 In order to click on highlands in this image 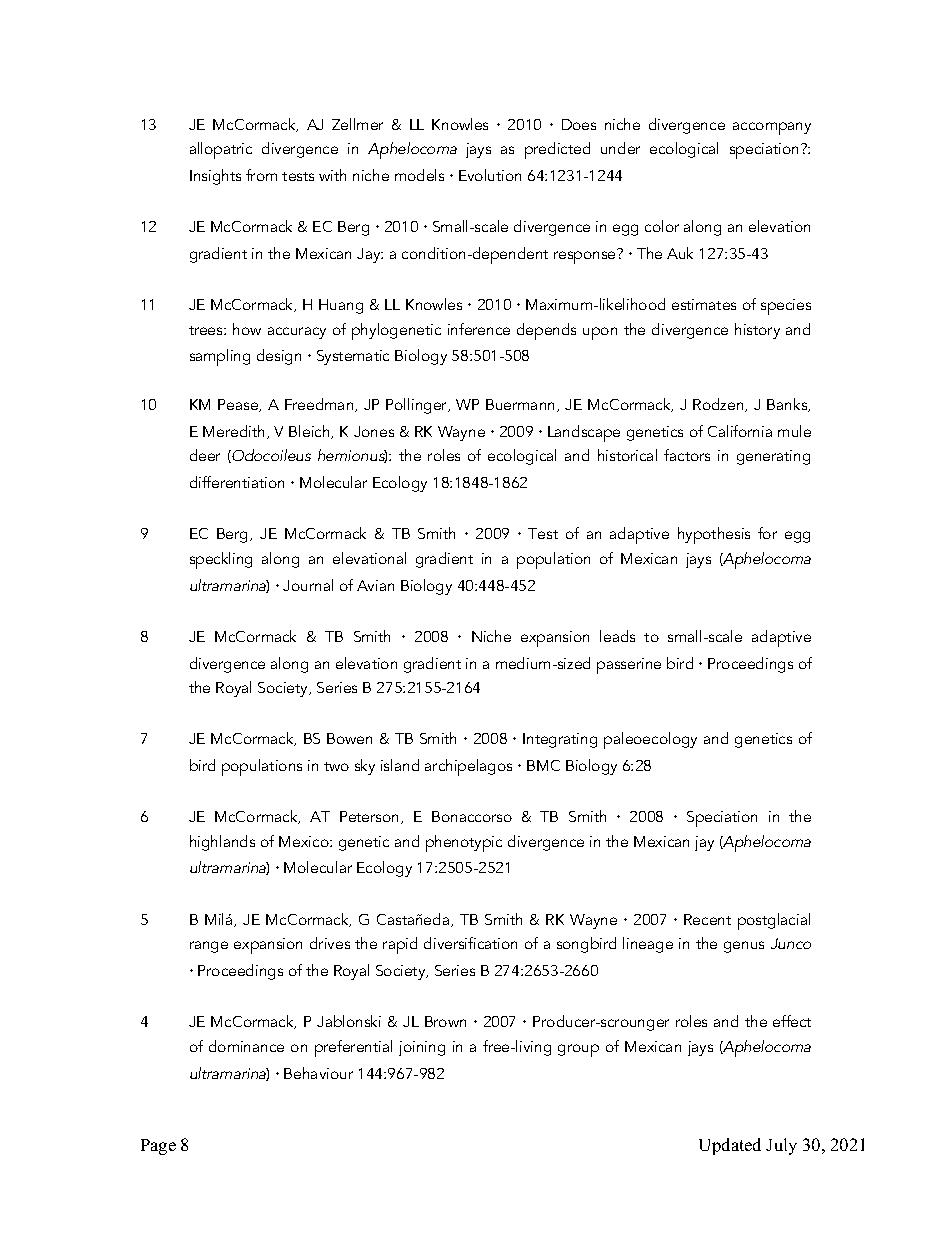, I will do `click(222, 843)`.
